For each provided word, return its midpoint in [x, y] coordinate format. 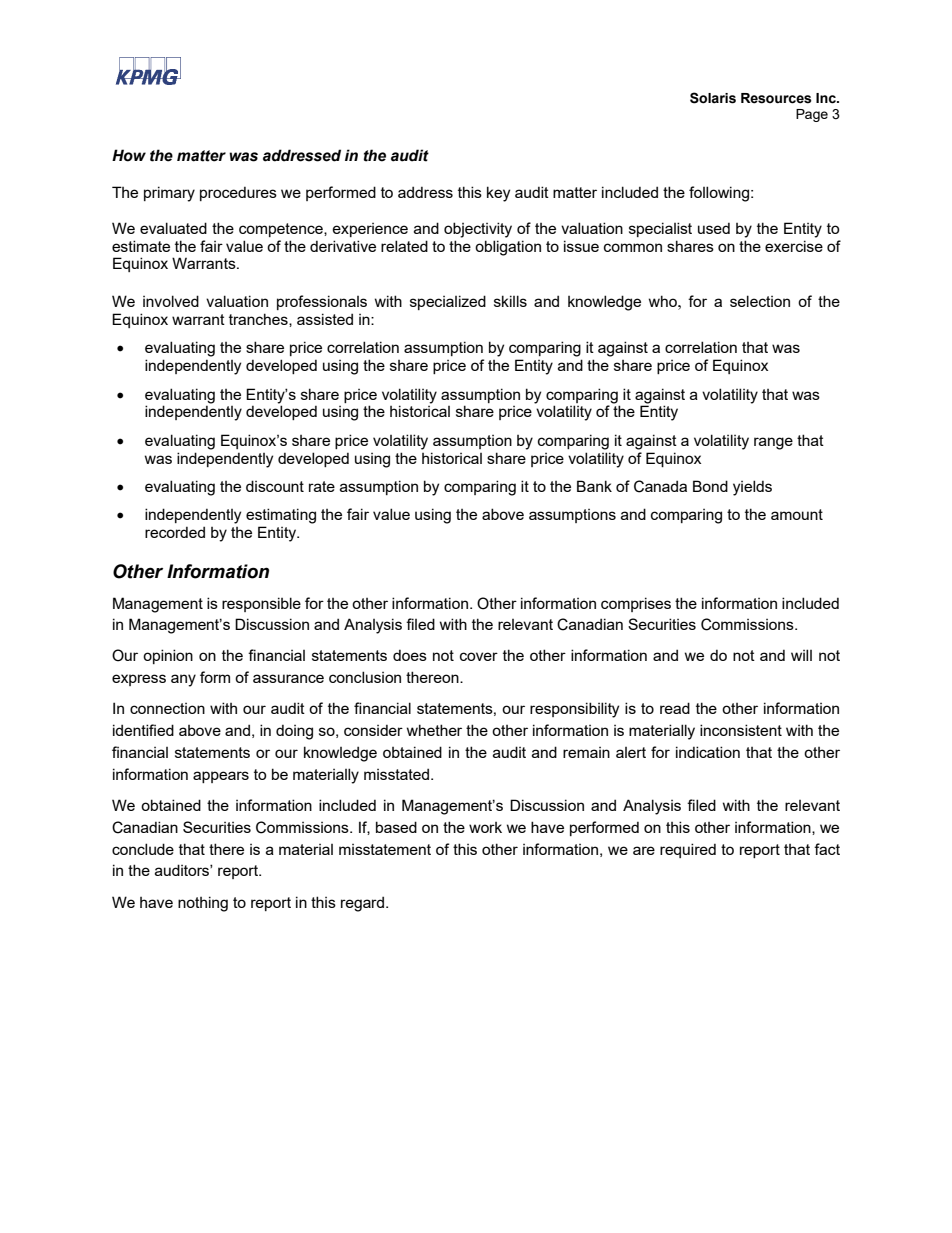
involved [171, 301]
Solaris [713, 98]
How [129, 155]
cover [479, 656]
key [498, 194]
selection [760, 301]
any [183, 680]
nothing [203, 904]
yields [752, 488]
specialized [448, 302]
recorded [175, 532]
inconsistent [741, 730]
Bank [594, 486]
